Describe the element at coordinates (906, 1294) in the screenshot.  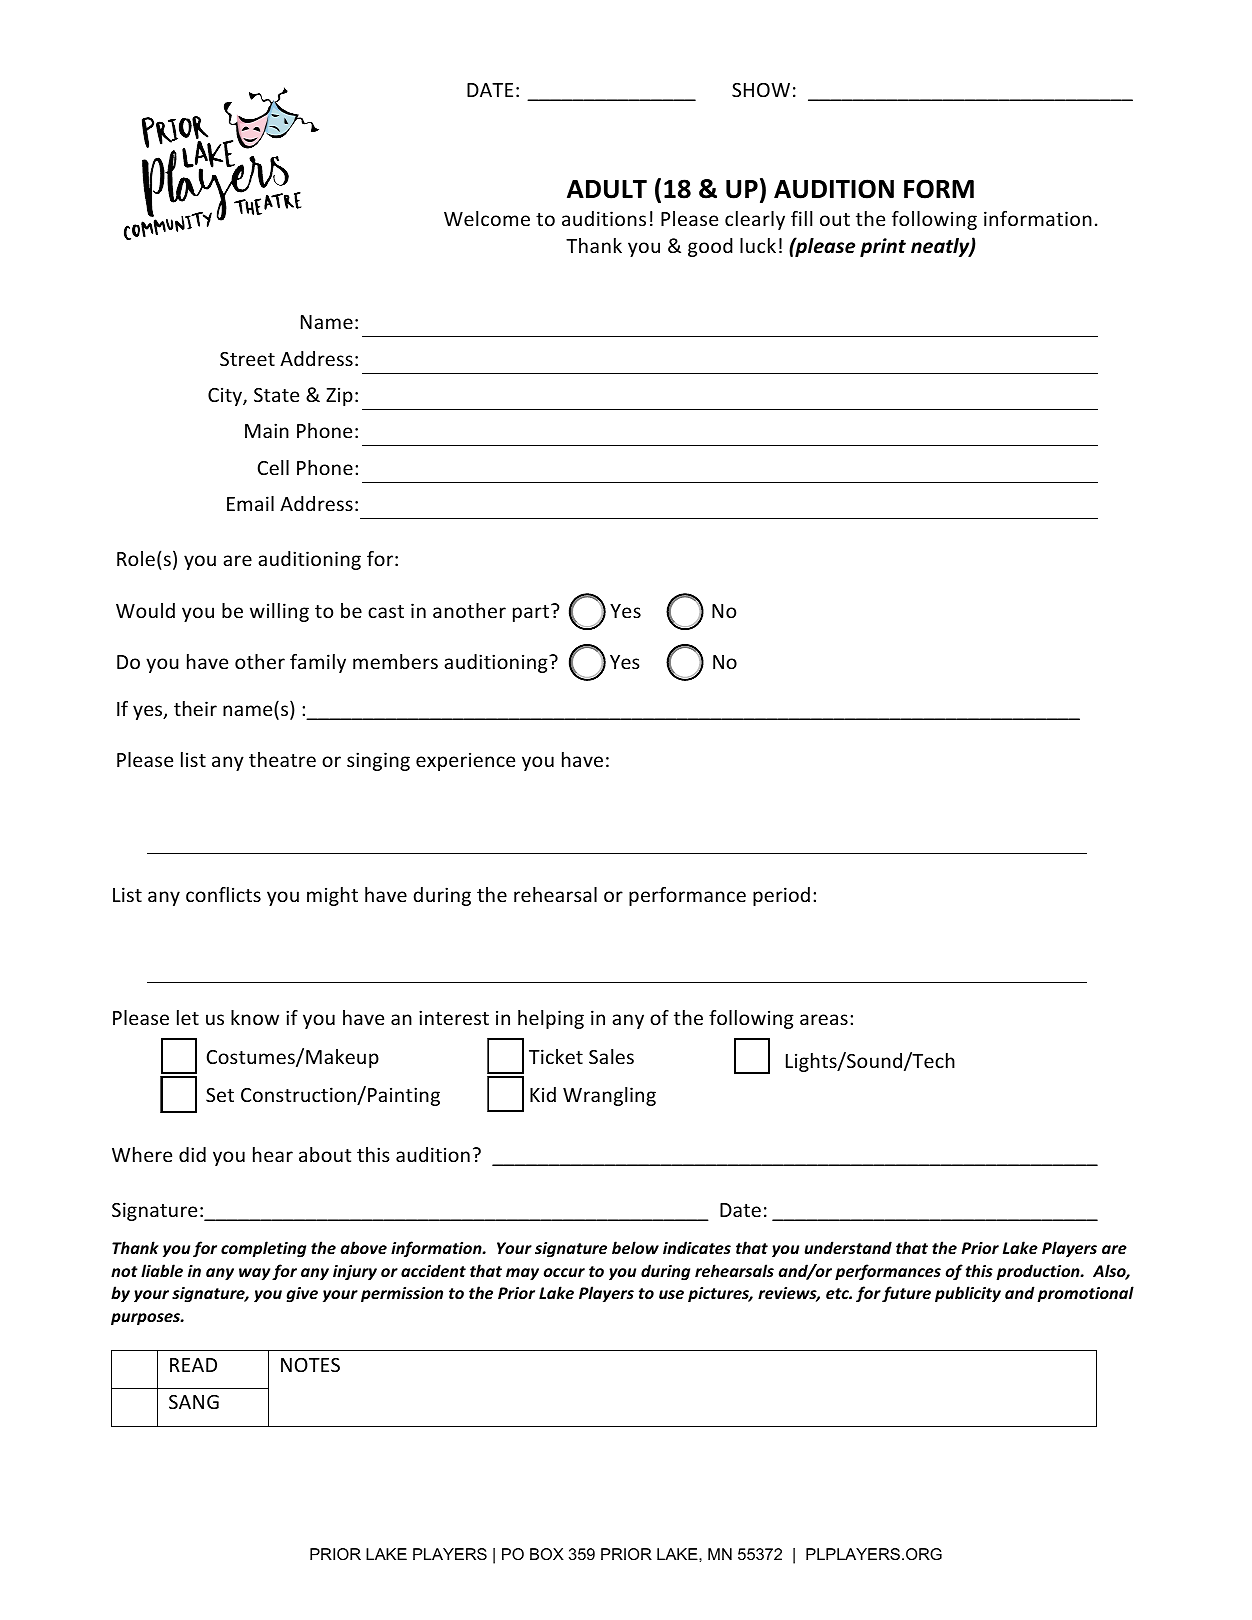
I see `future` at that location.
